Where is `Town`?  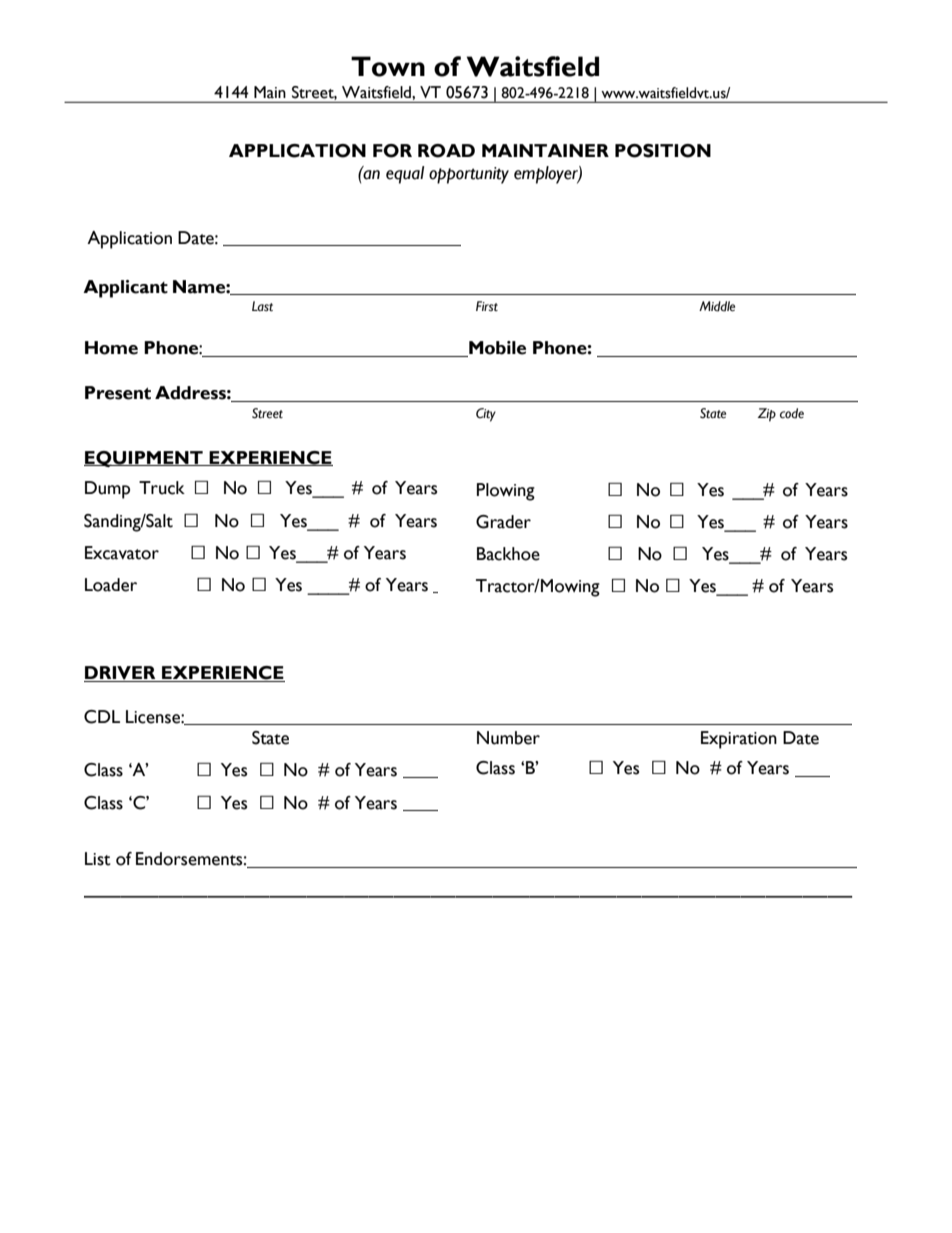
Town is located at coordinates (388, 66).
